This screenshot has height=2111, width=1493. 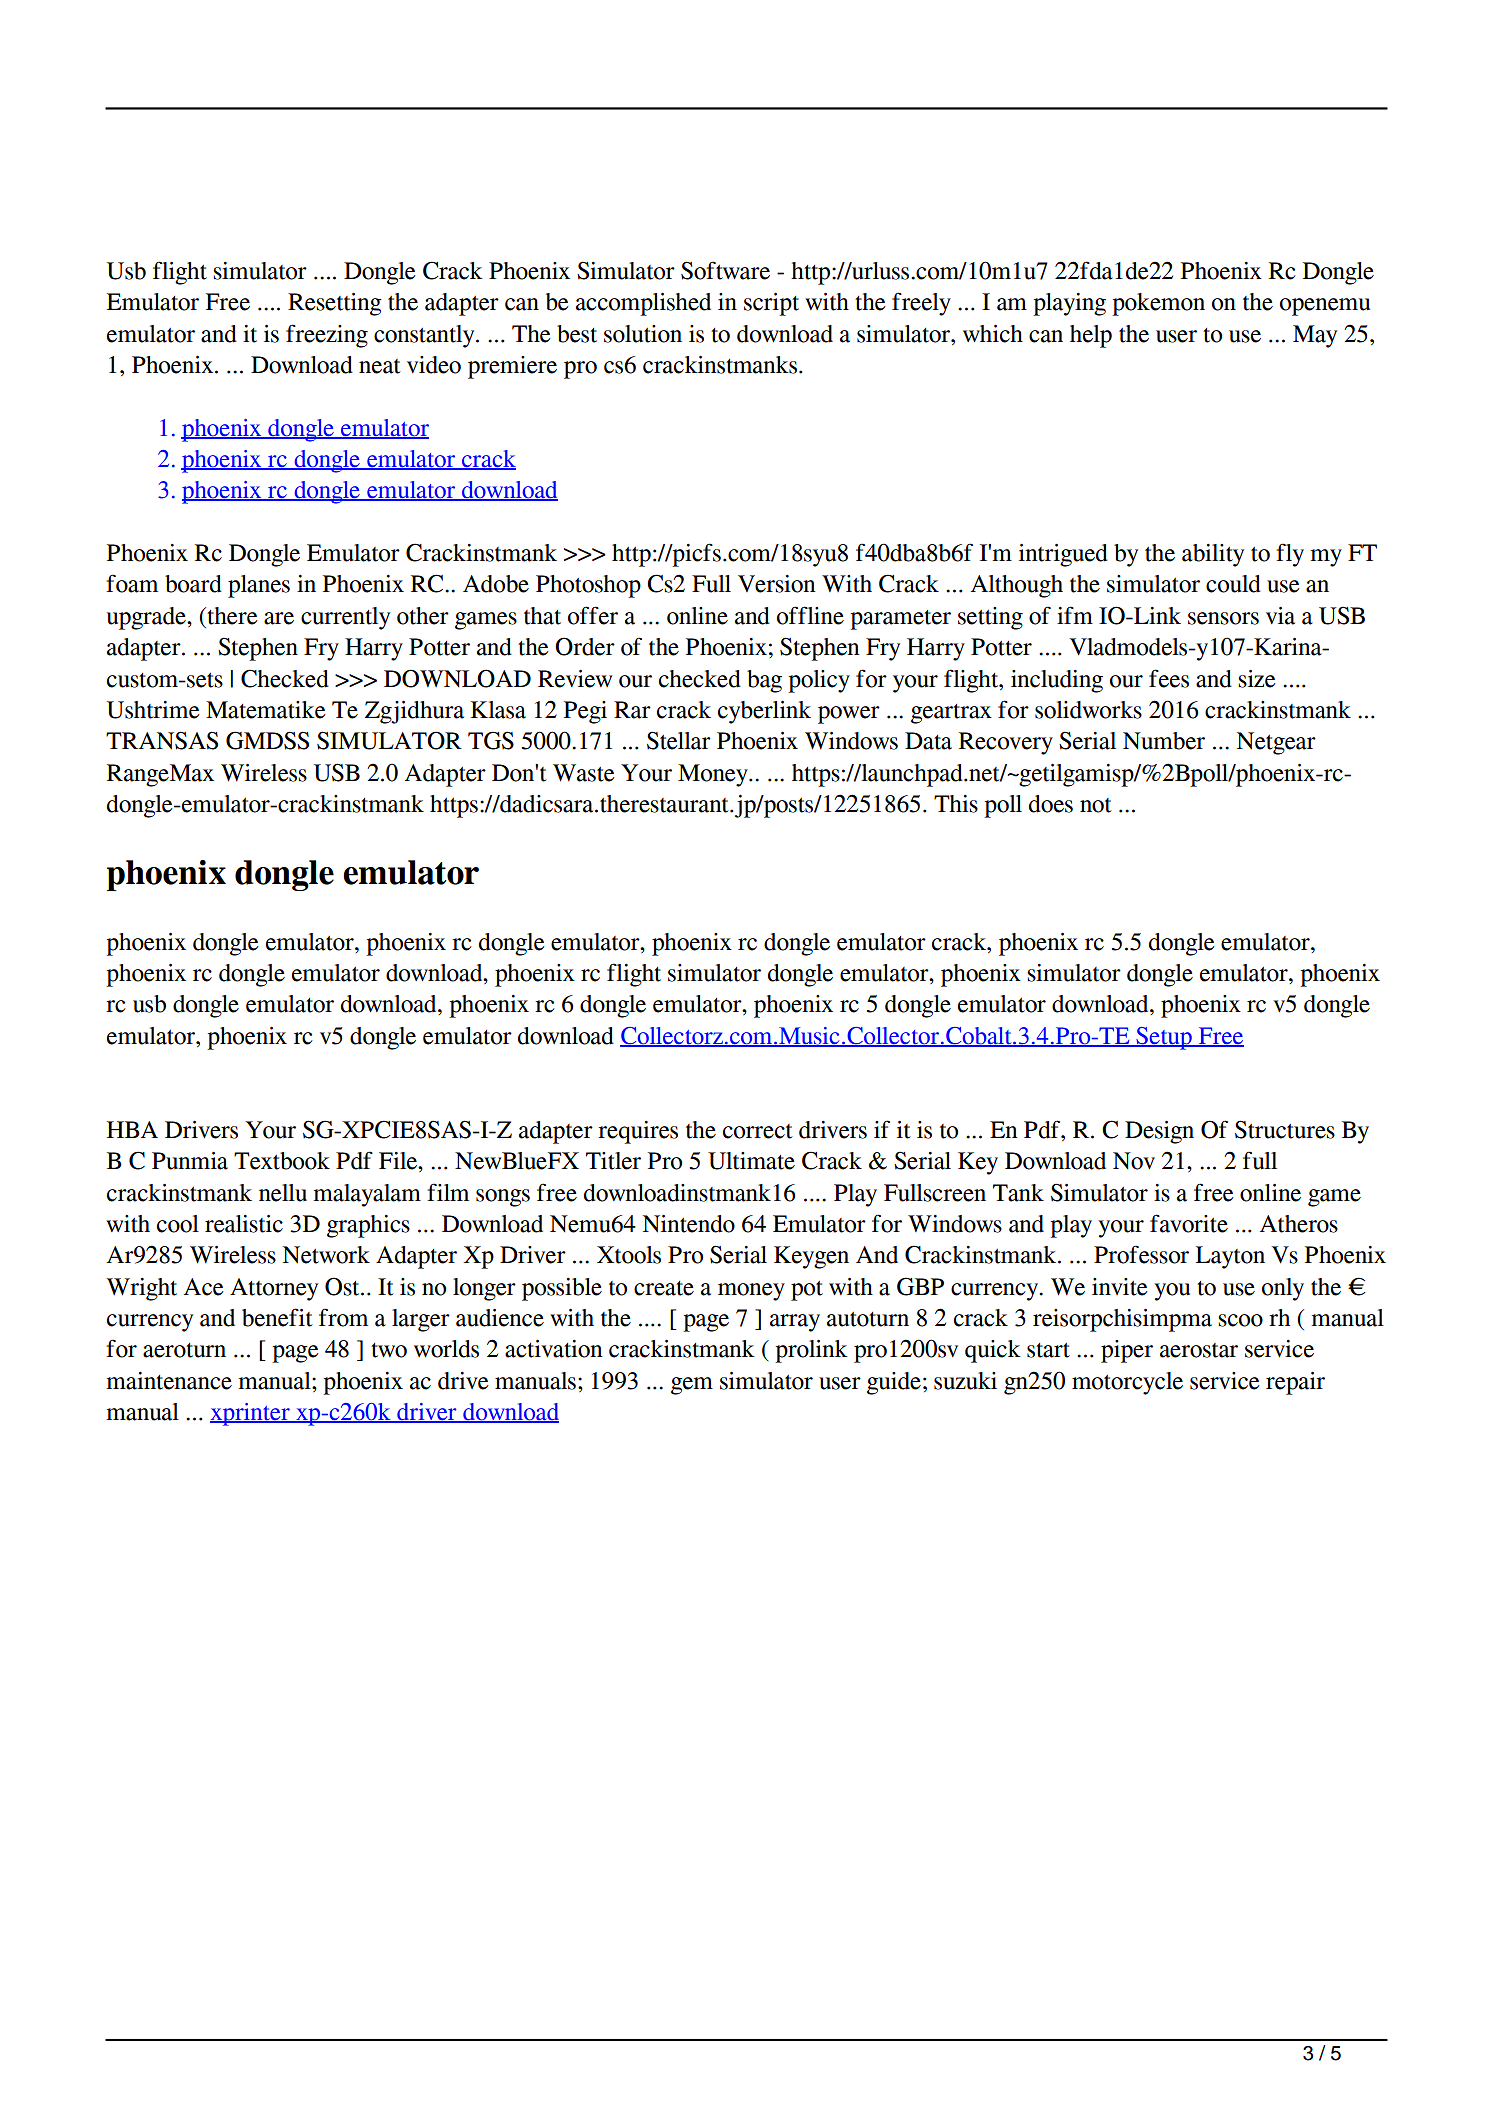 What do you see at coordinates (1169, 678) in the screenshot?
I see `fees` at bounding box center [1169, 678].
